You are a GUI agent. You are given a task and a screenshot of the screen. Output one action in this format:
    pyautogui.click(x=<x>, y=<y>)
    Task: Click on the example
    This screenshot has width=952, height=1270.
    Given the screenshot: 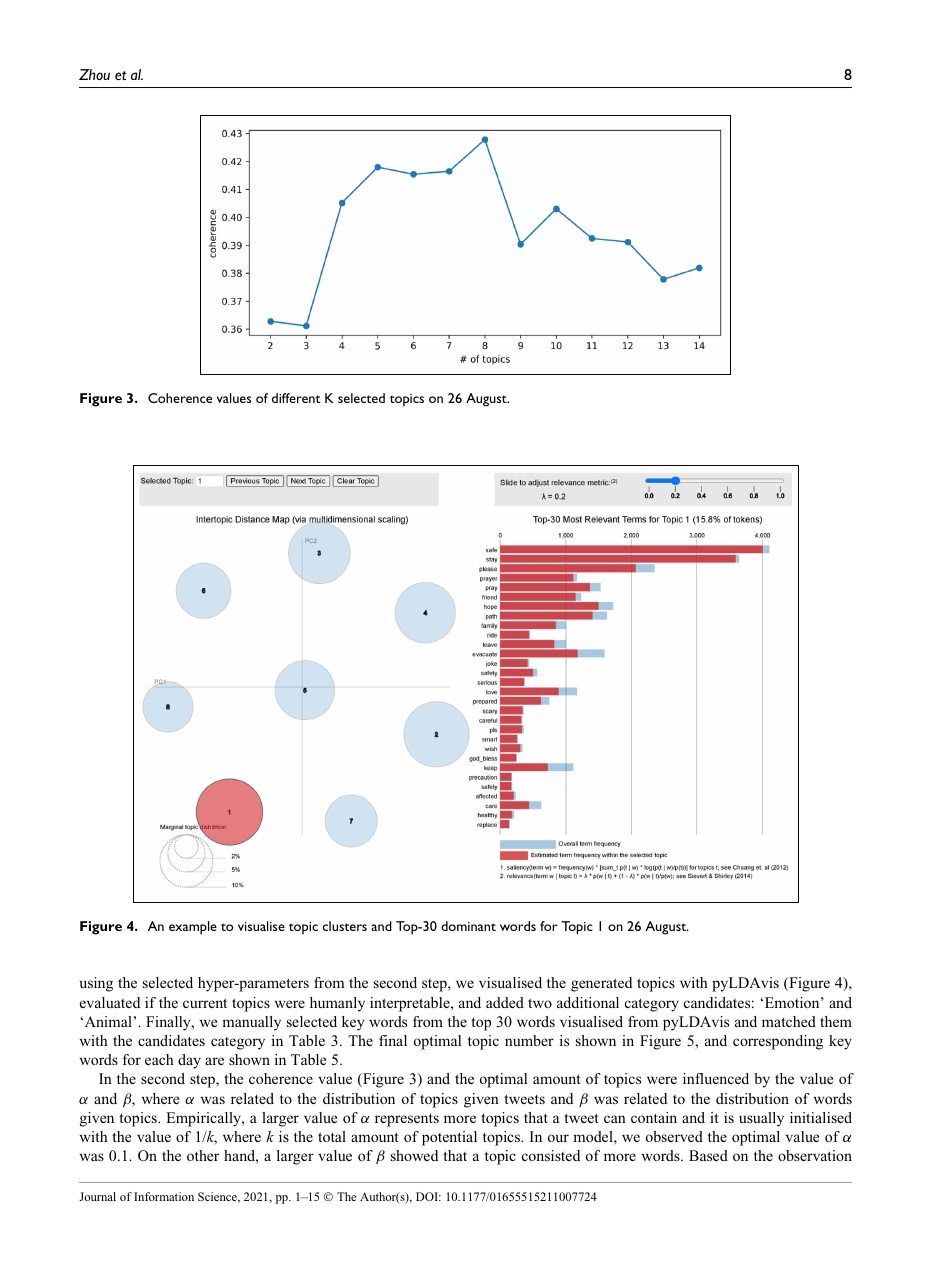 What is the action you would take?
    pyautogui.click(x=193, y=928)
